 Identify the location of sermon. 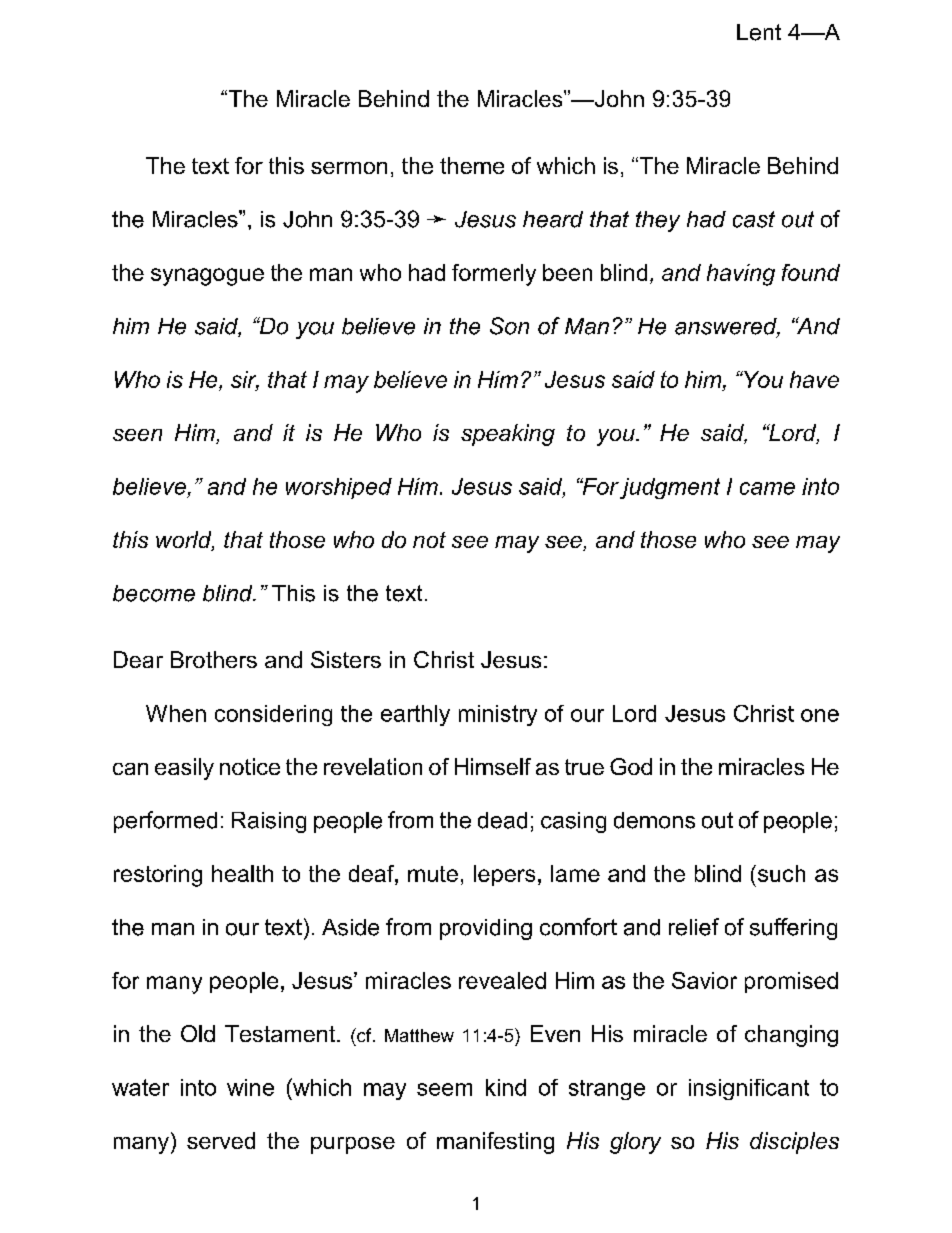
(349, 168).
